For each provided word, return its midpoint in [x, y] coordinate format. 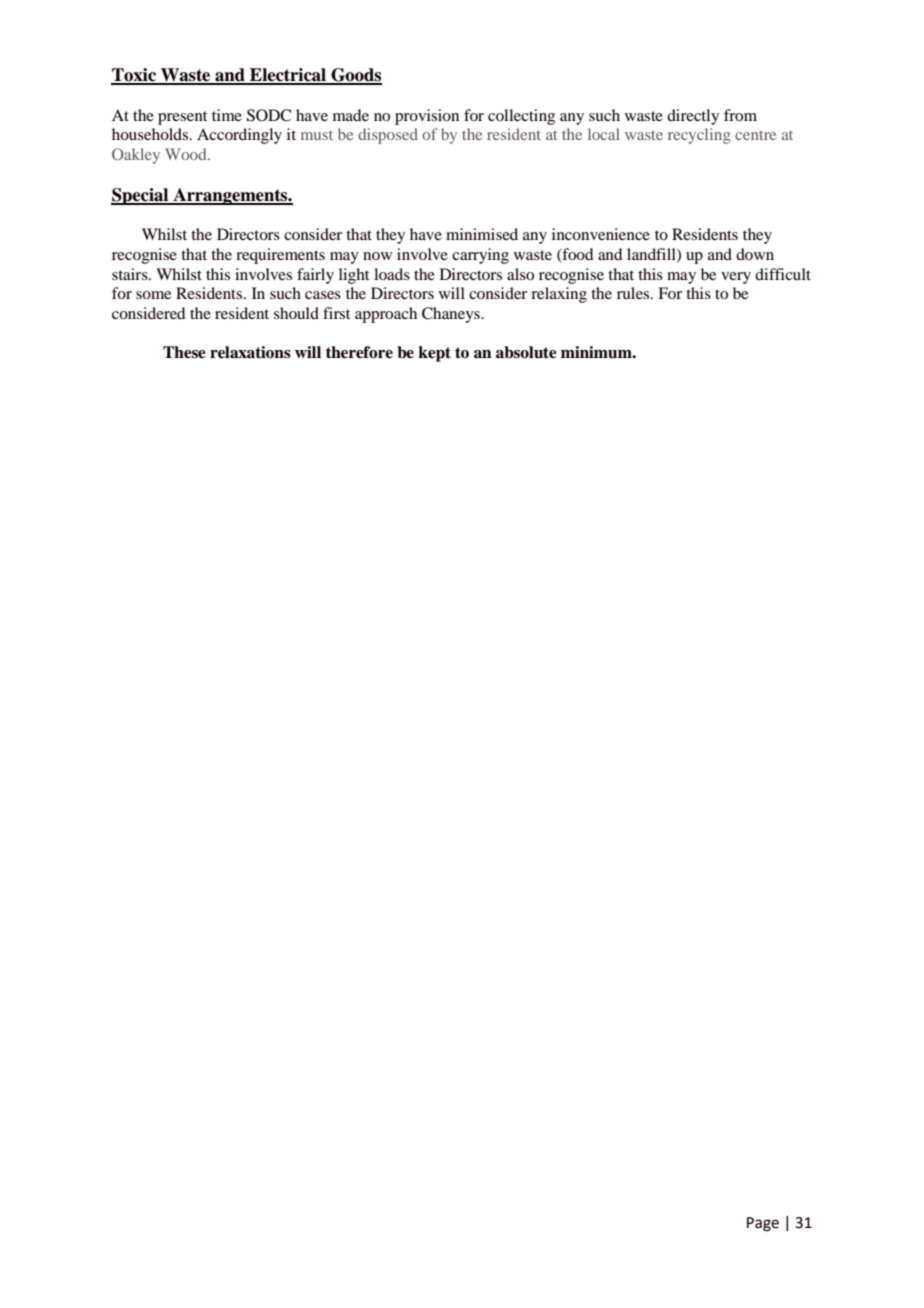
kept [434, 354]
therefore [359, 352]
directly [693, 117]
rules [634, 293]
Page [763, 1224]
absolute [526, 352]
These [184, 352]
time [227, 115]
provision [427, 117]
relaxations [250, 352]
